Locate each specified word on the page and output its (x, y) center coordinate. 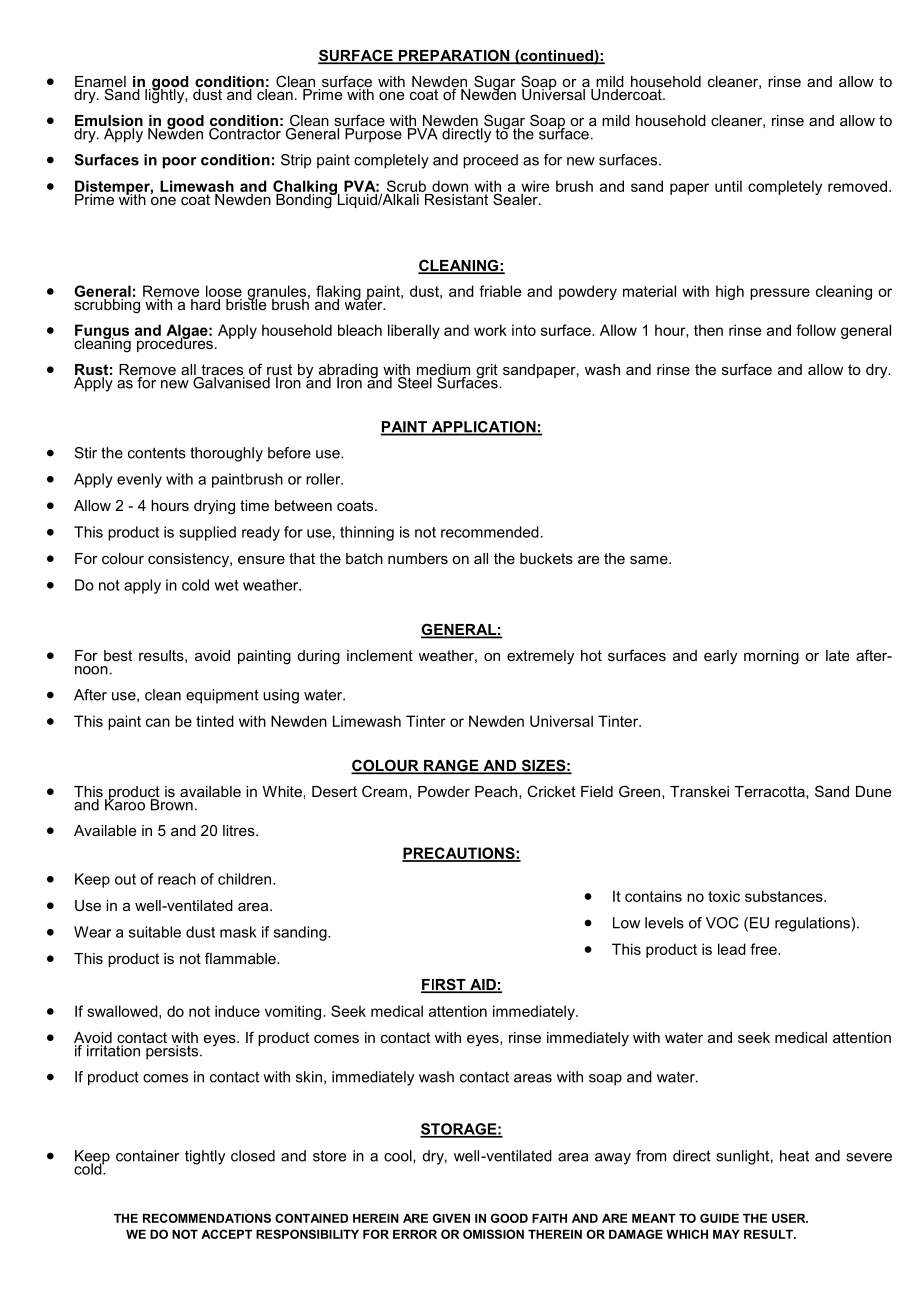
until (728, 186)
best (118, 655)
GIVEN (451, 1218)
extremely (540, 657)
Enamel (100, 83)
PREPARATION (454, 56)
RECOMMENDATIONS (207, 1218)
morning (771, 657)
